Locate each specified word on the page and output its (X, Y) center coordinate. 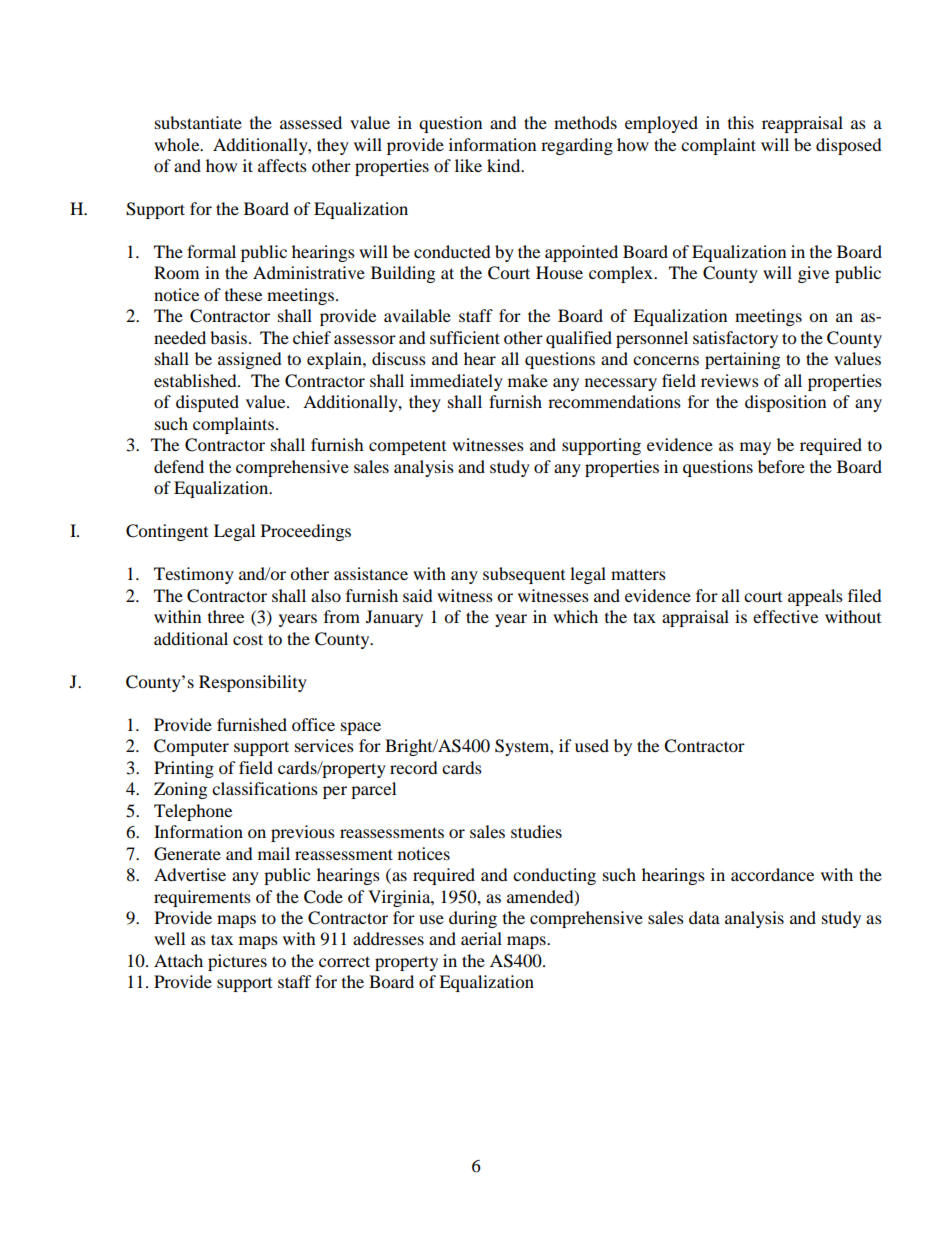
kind (505, 165)
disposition (785, 403)
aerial (481, 938)
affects (282, 165)
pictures (237, 962)
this (741, 122)
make (528, 380)
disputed (207, 403)
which (575, 616)
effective (785, 616)
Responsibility (253, 683)
